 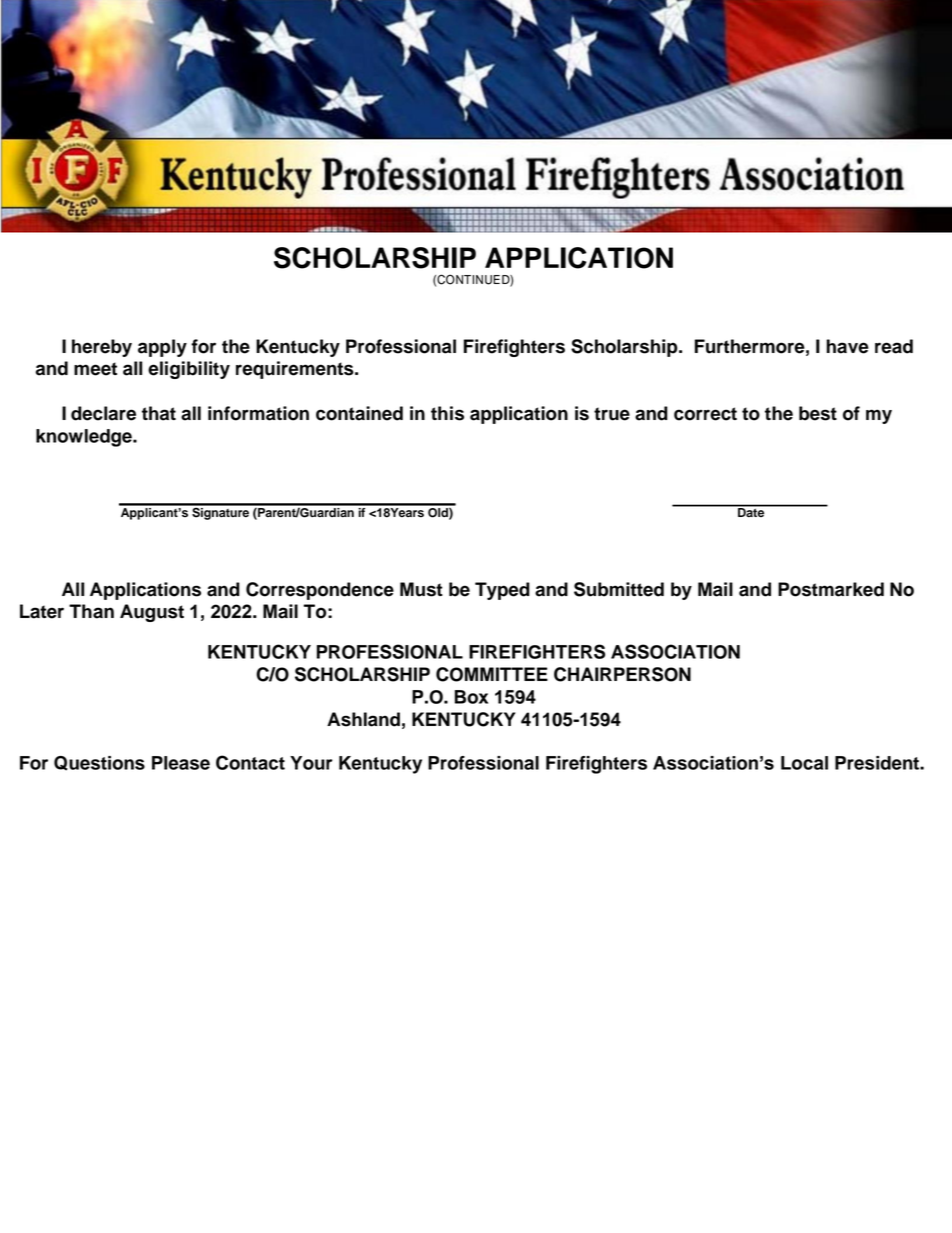 What do you see at coordinates (622, 674) in the screenshot?
I see `CHAIRPERSON` at bounding box center [622, 674].
